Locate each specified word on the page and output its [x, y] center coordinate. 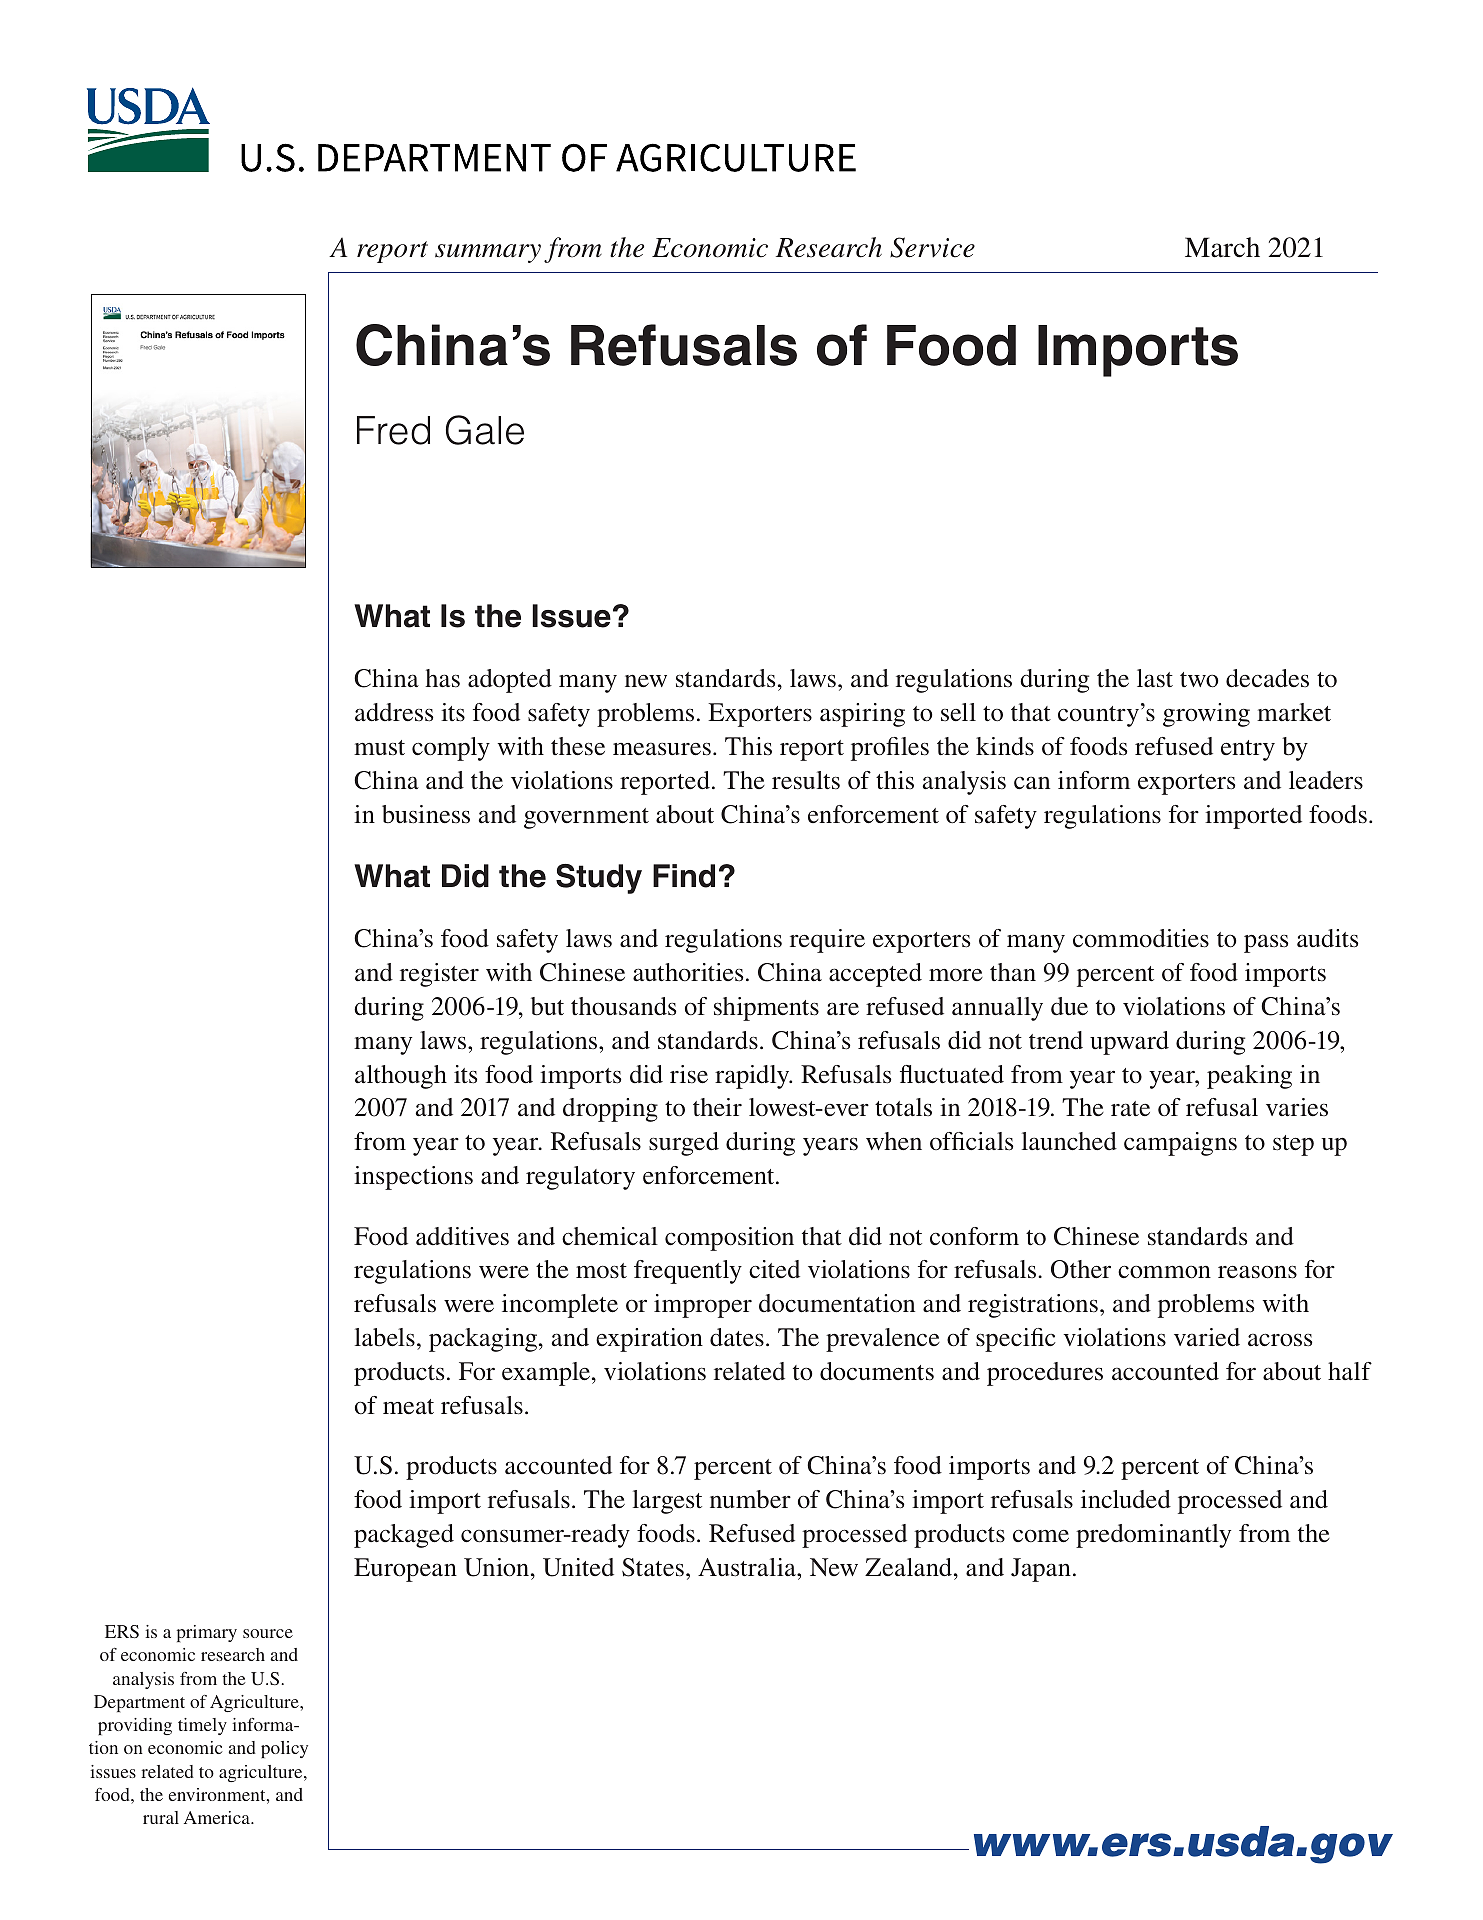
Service [932, 247]
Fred [393, 430]
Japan [1041, 1570]
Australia [748, 1567]
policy [284, 1749]
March [1222, 247]
